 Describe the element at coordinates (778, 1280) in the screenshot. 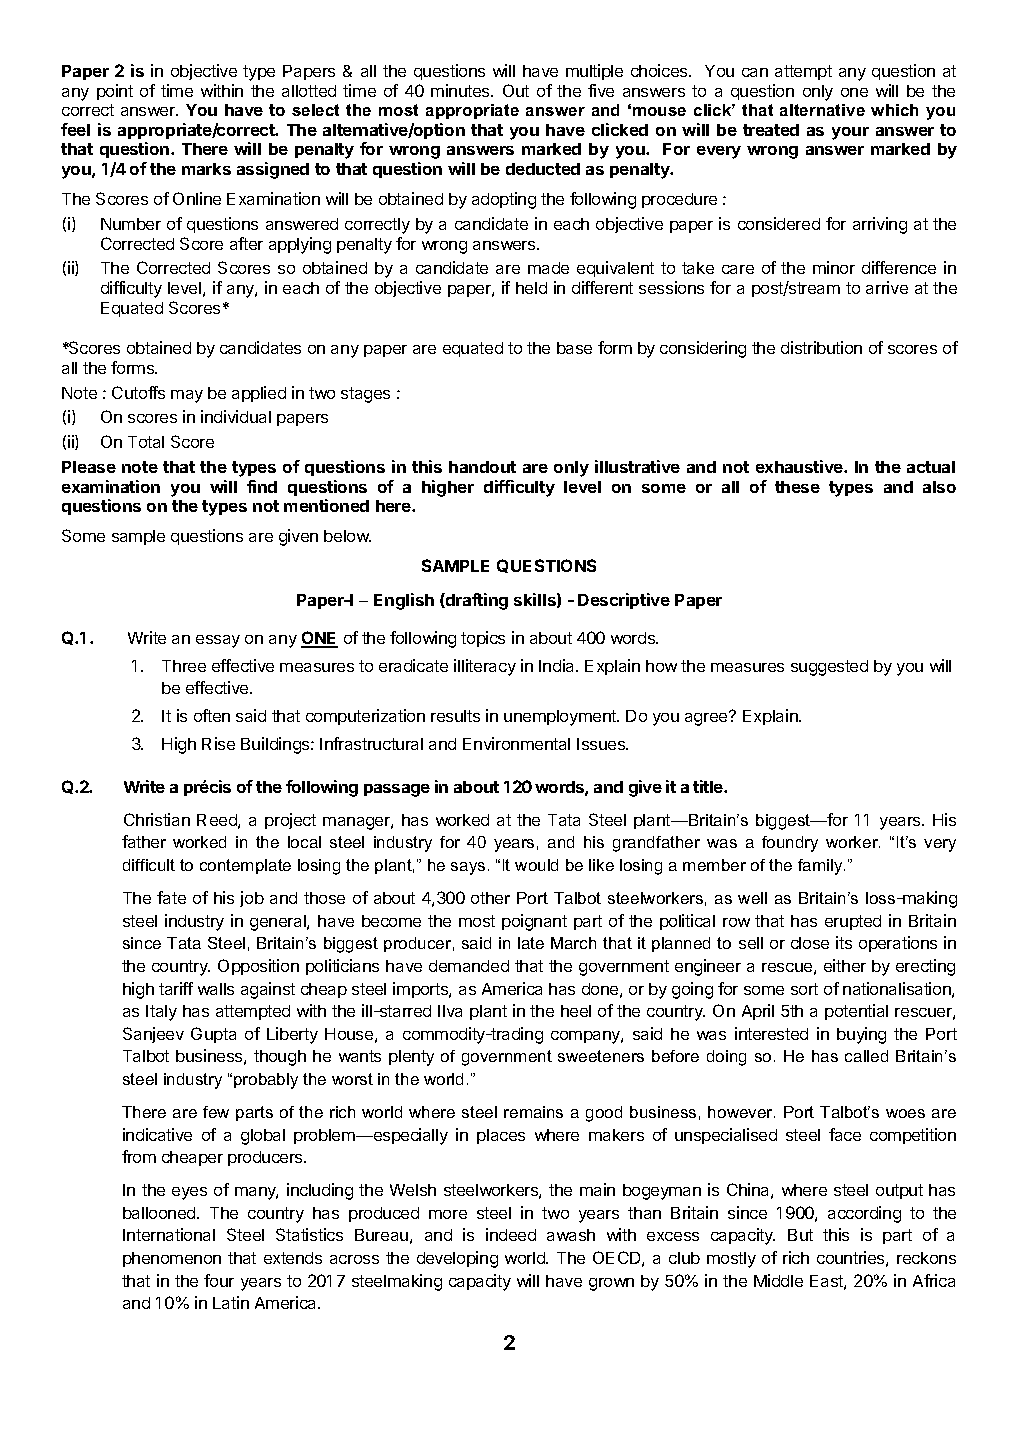

I see `Middle` at that location.
